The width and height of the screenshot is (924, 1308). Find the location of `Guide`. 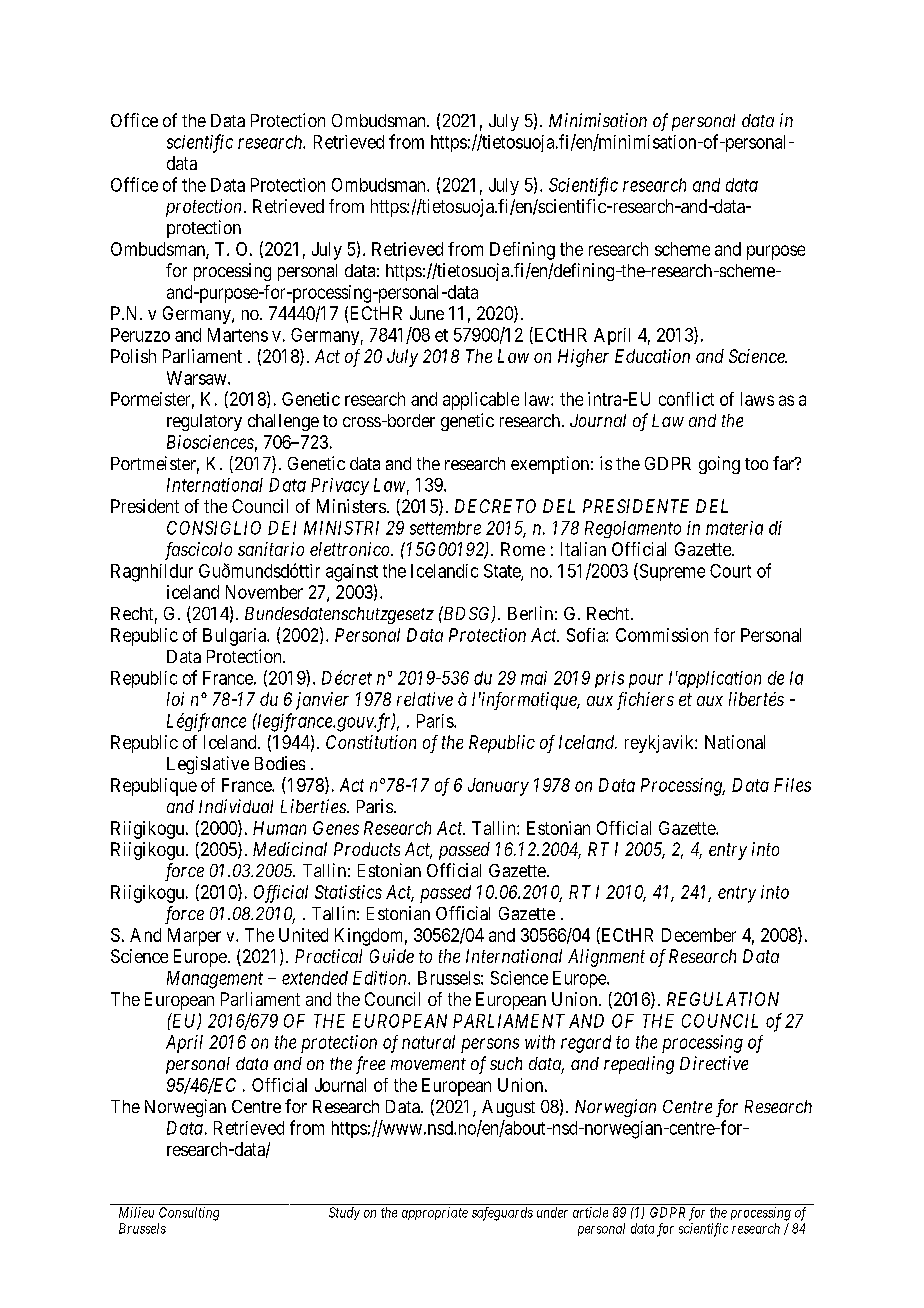

Guide is located at coordinates (392, 956).
